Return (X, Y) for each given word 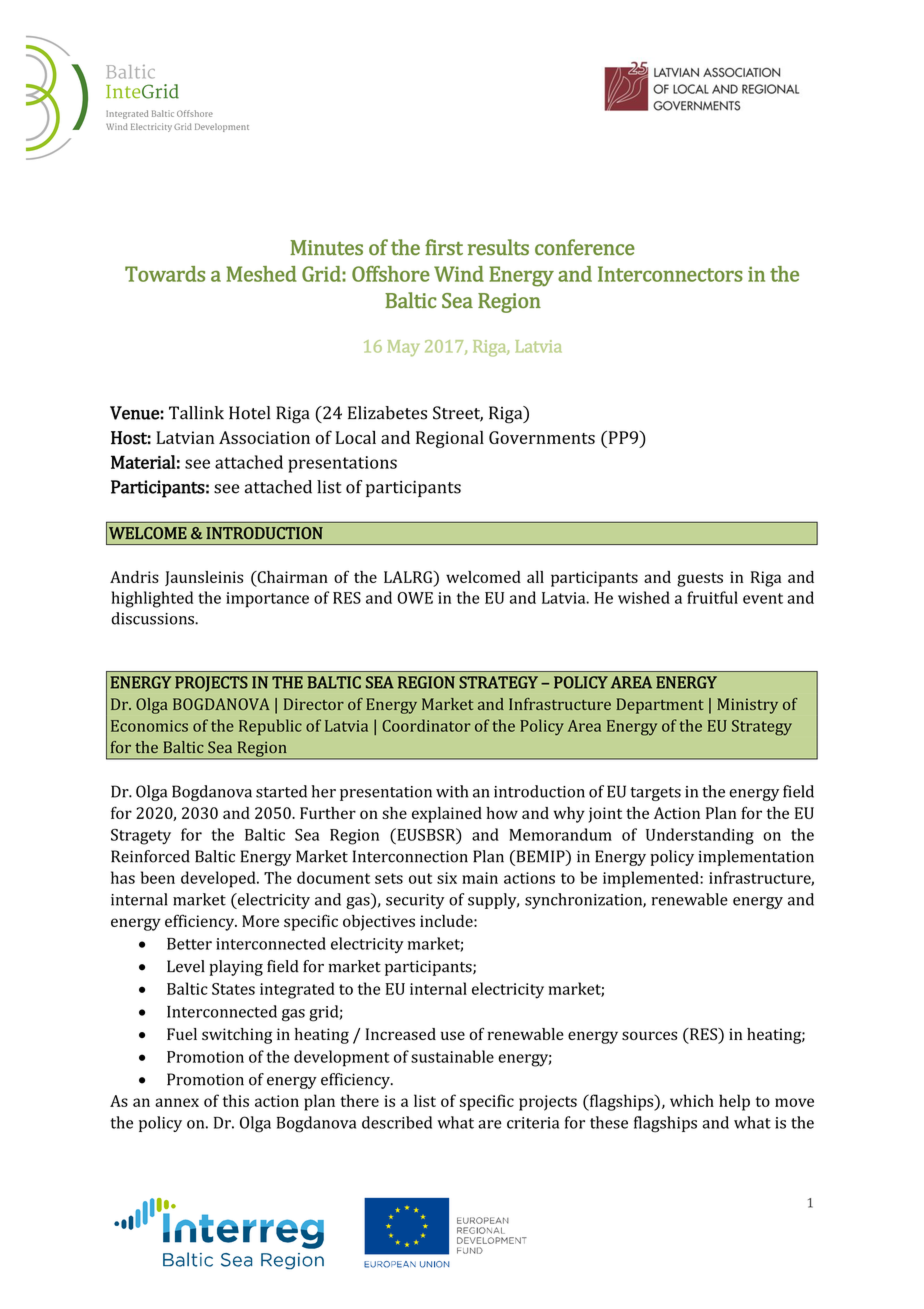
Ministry (747, 706)
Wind (459, 274)
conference (585, 247)
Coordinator (426, 725)
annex (177, 1102)
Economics (149, 726)
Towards (165, 274)
